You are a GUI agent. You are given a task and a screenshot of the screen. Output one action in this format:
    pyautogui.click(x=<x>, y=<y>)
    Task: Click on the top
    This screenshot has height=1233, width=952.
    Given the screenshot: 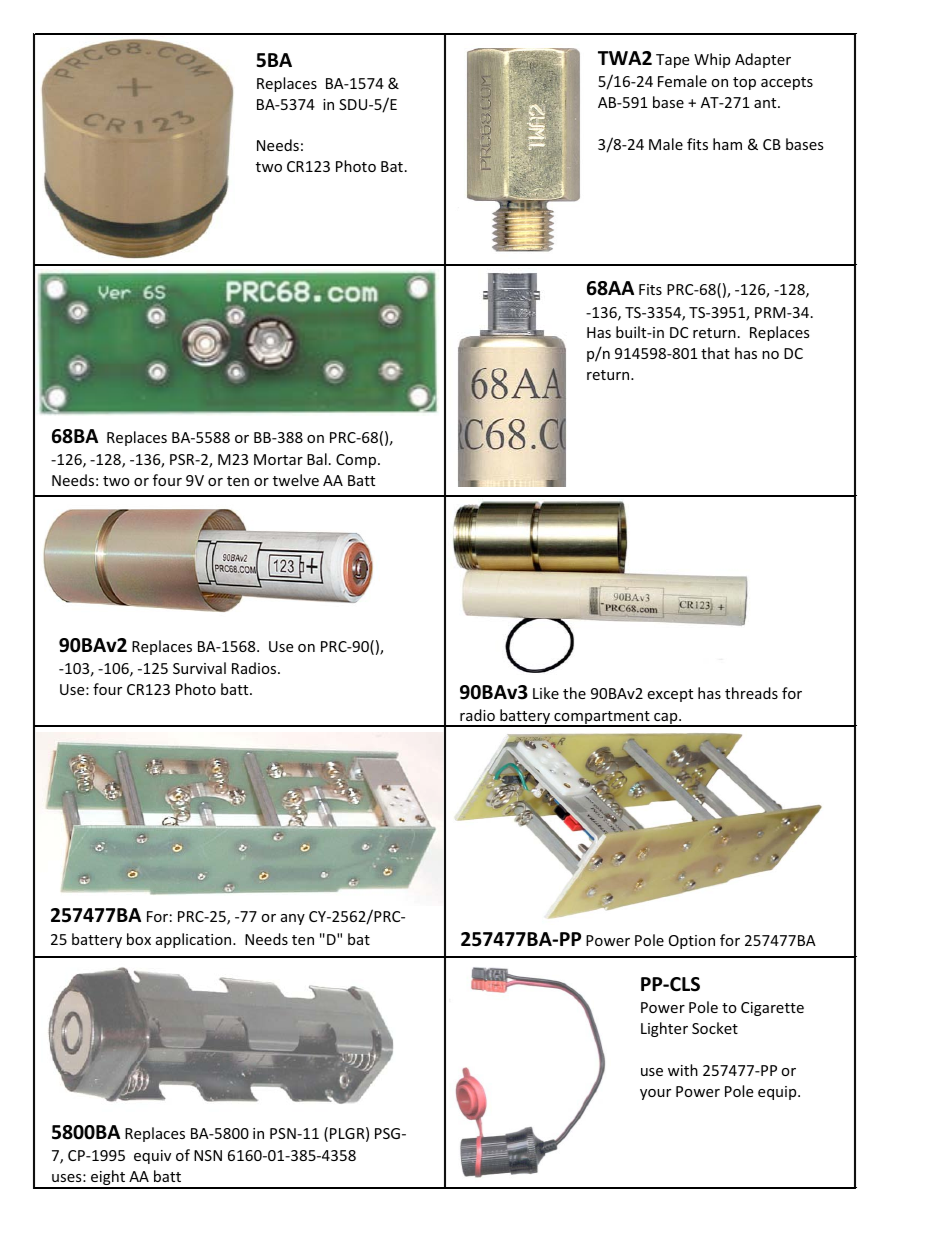 What is the action you would take?
    pyautogui.click(x=744, y=83)
